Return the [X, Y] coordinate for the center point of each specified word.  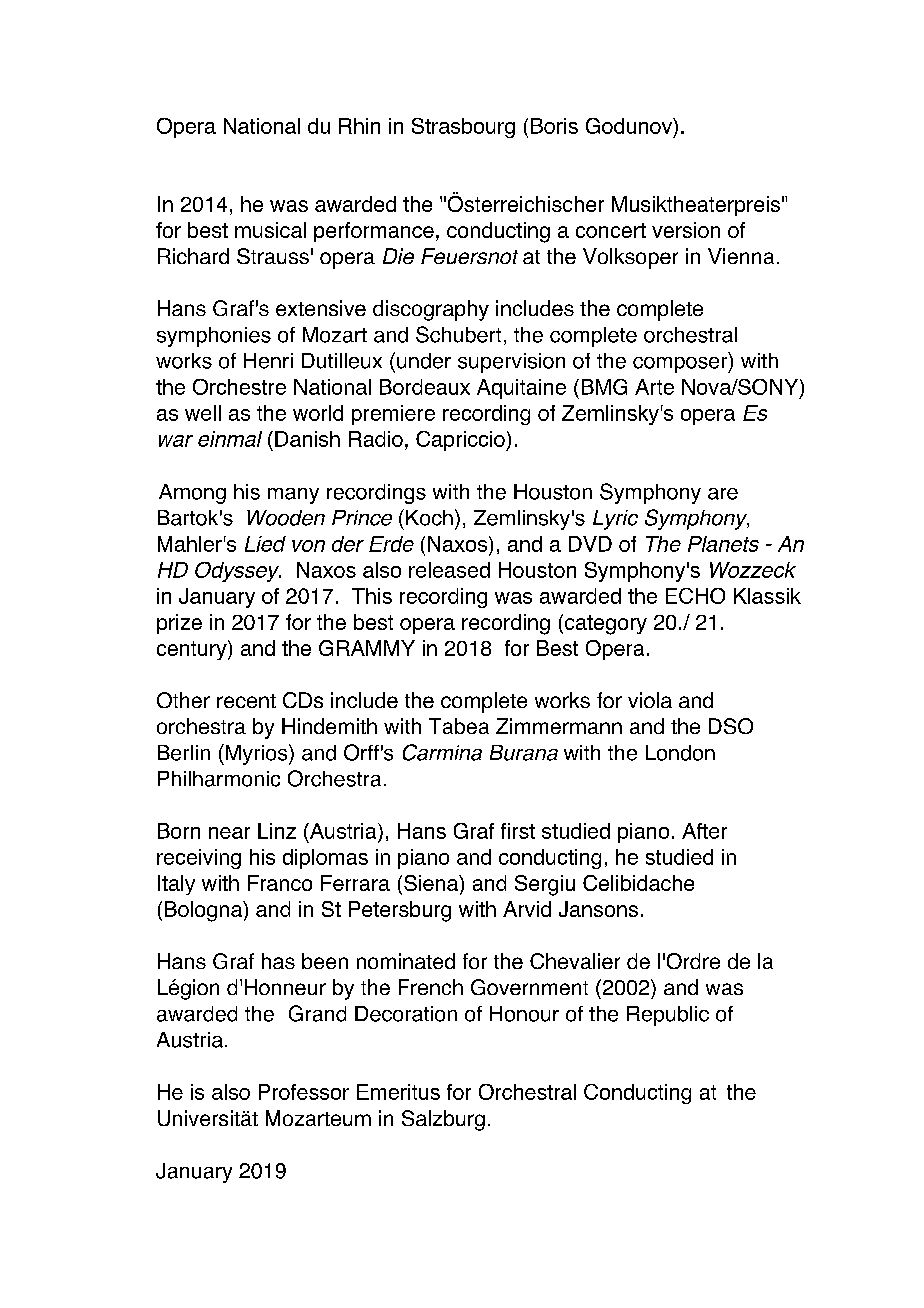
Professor [304, 1092]
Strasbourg [463, 128]
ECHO [695, 596]
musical [270, 230]
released [449, 570]
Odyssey [238, 572]
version [686, 230]
